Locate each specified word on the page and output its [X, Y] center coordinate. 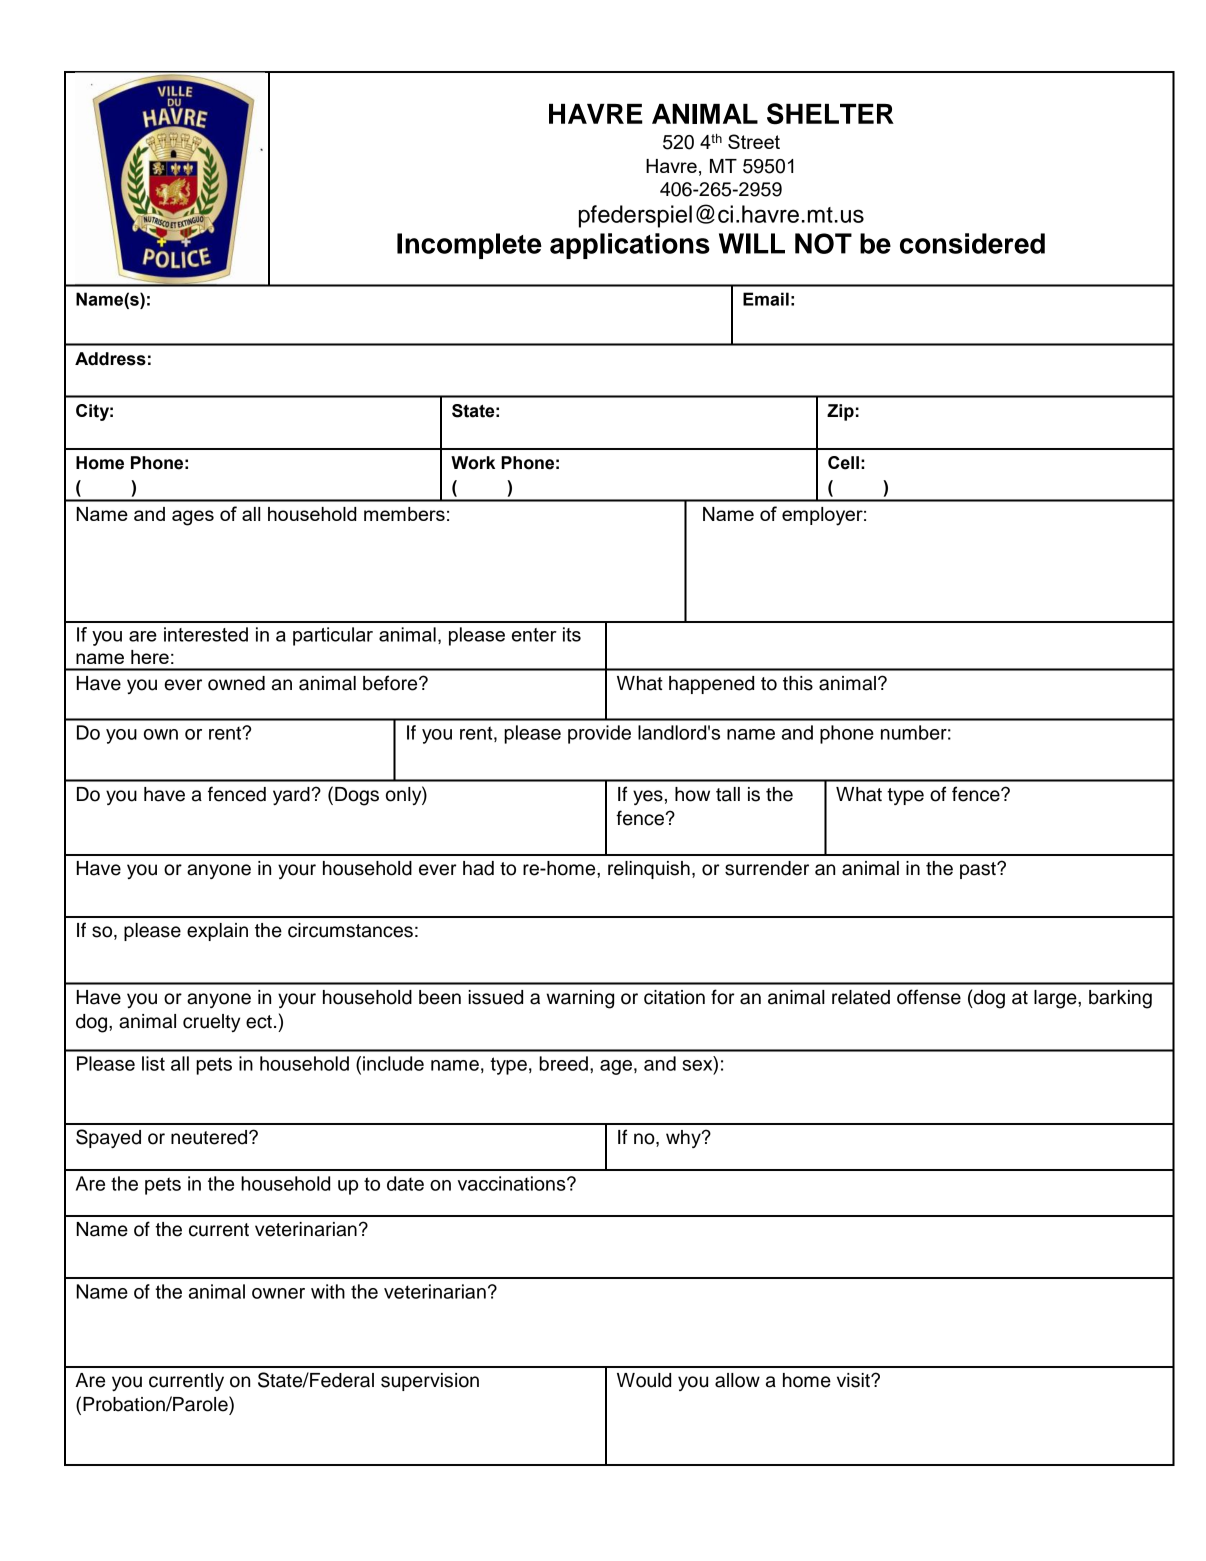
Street [754, 141]
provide [599, 734]
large [1056, 999]
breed [563, 1063]
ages [193, 518]
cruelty [211, 1023]
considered [972, 243]
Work [473, 463]
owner [278, 1293]
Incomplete [469, 246]
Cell [843, 463]
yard [291, 796]
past [979, 870]
